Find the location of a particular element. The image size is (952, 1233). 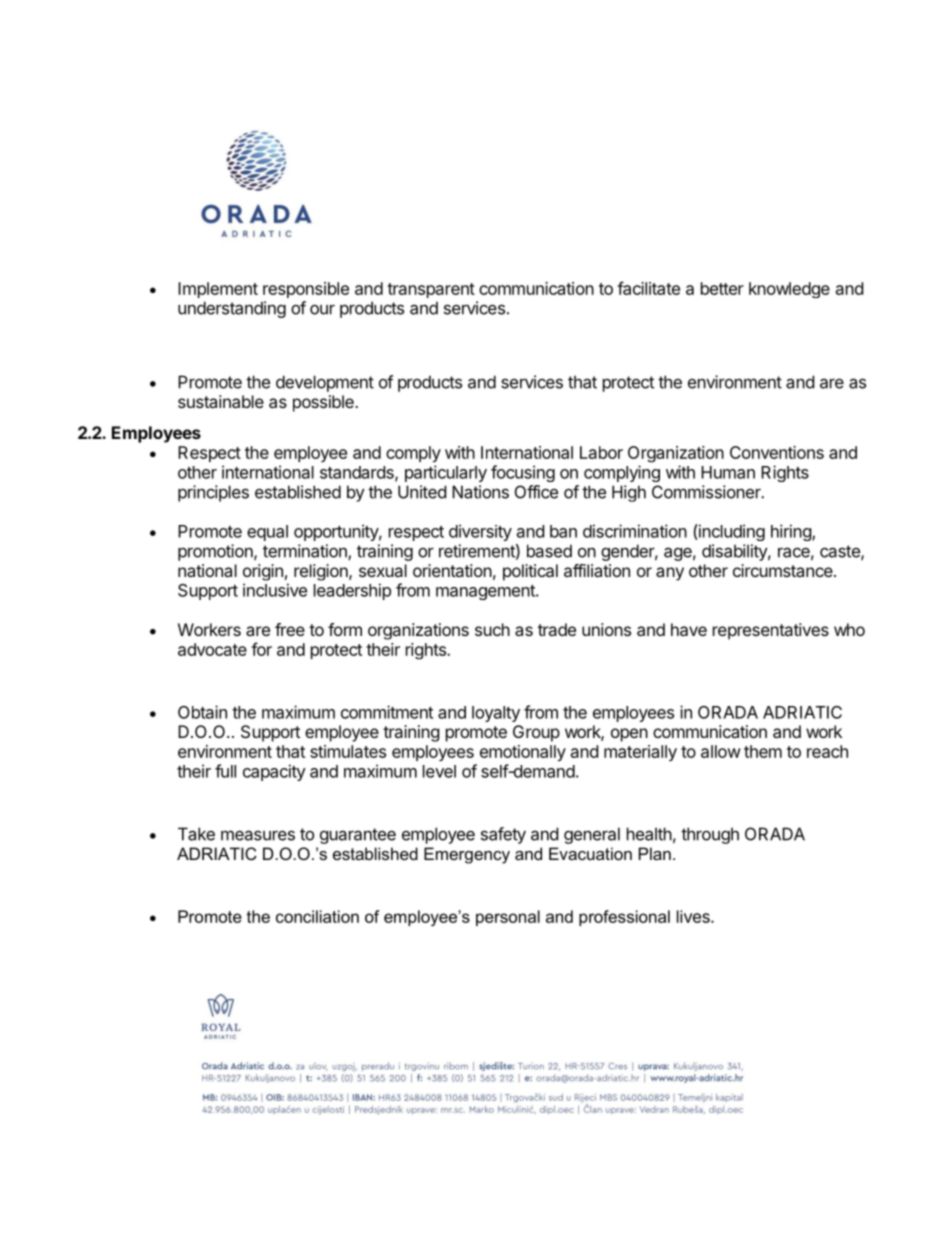

transparent is located at coordinates (431, 290).
